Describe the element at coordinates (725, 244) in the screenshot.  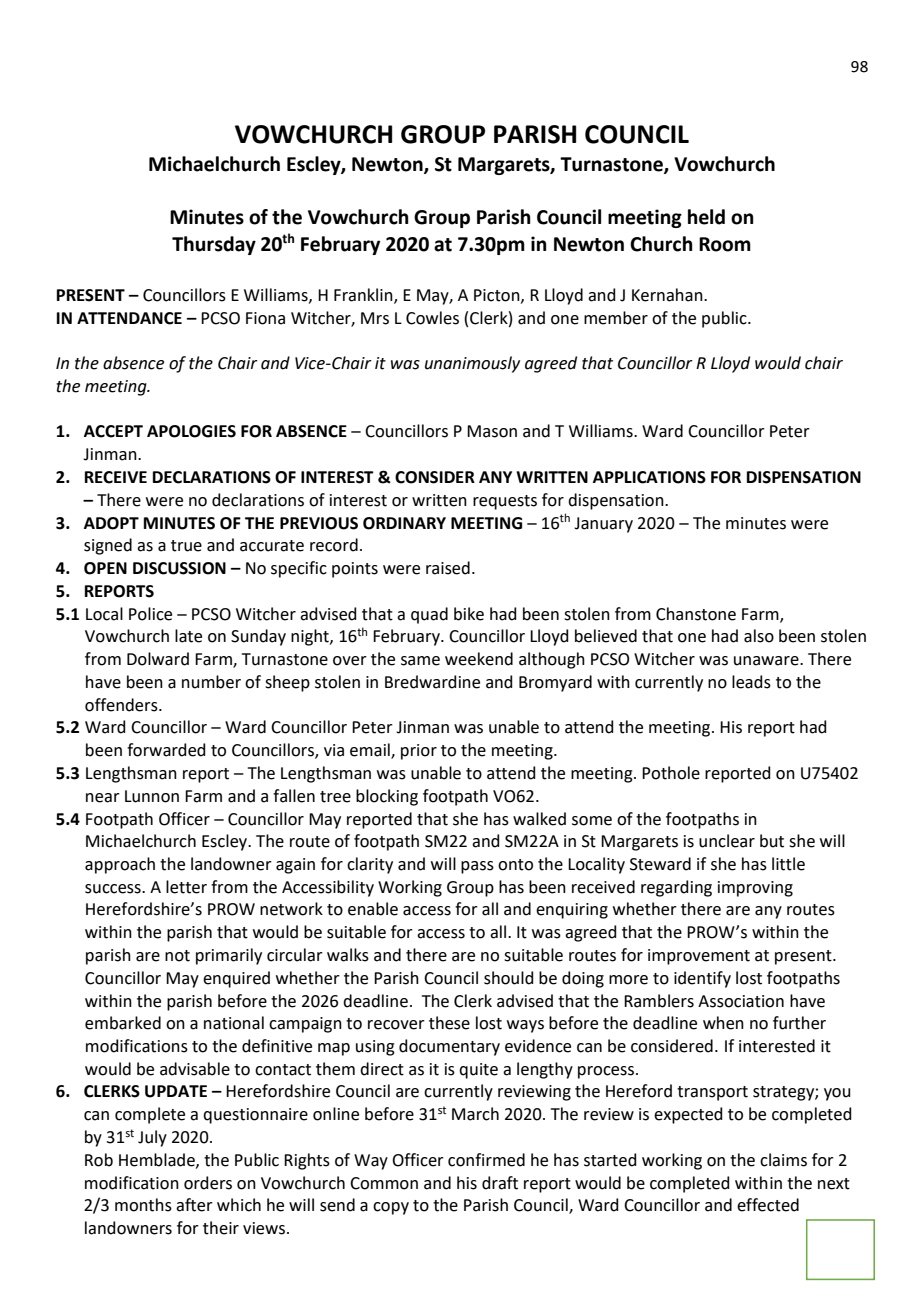
I see `Room` at that location.
